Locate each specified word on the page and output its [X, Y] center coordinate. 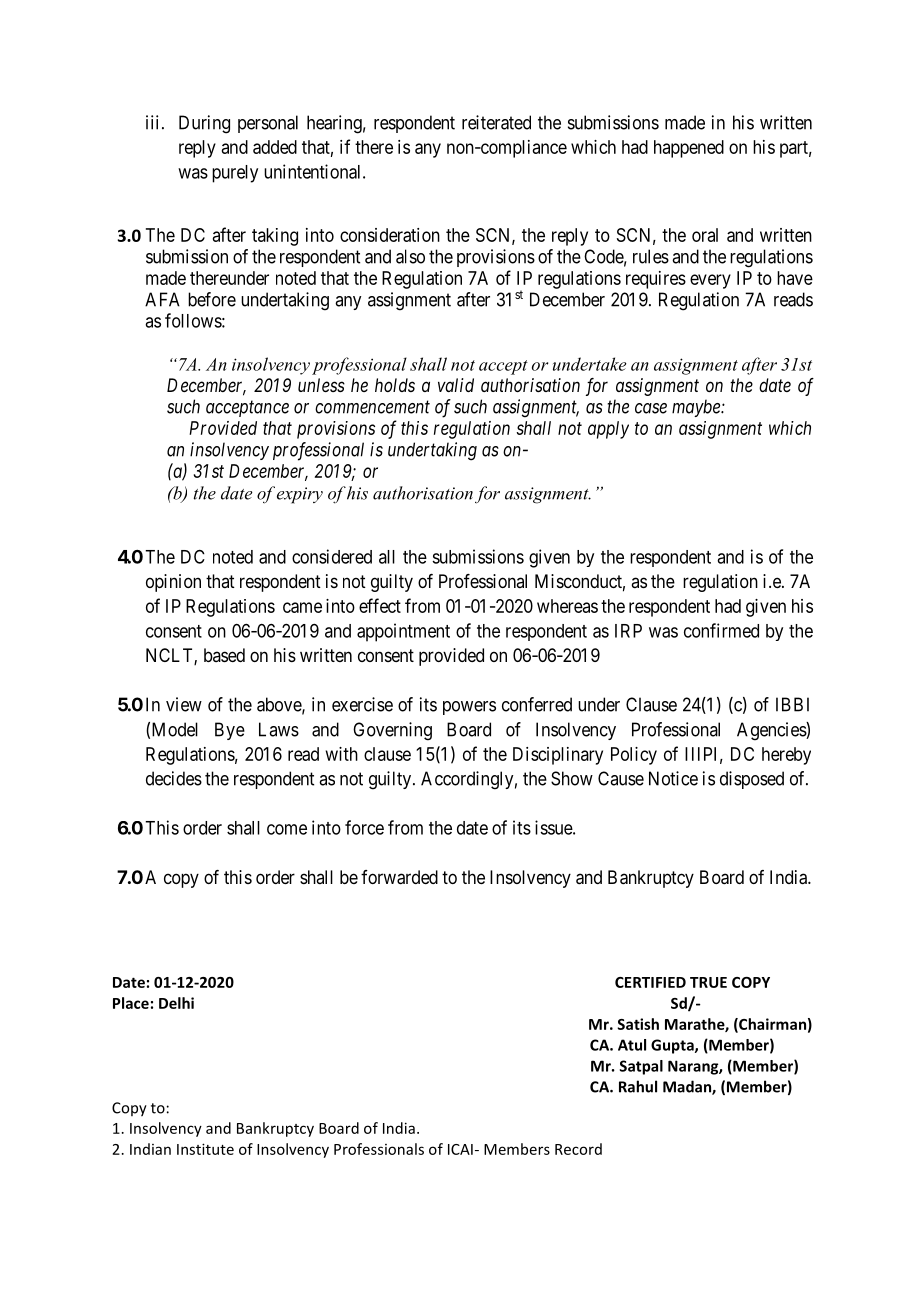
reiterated [496, 122]
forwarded [399, 877]
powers [469, 708]
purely [235, 174]
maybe [697, 408]
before [212, 299]
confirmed [721, 630]
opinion [173, 583]
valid [456, 385]
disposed [752, 780]
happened [689, 149]
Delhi [176, 1003]
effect [380, 605]
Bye [230, 731]
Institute [205, 1149]
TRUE [708, 982]
